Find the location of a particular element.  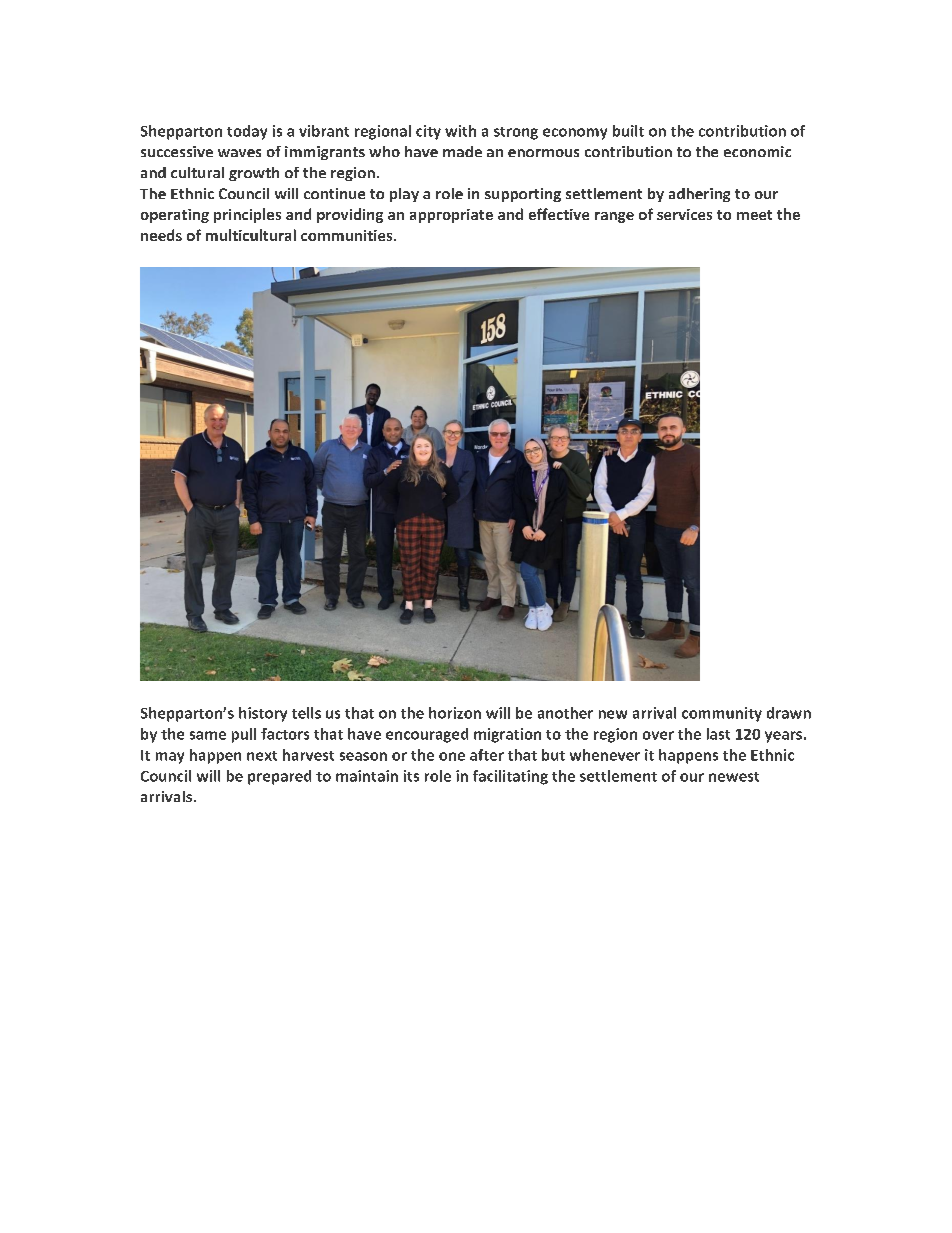

communities is located at coordinates (348, 235).
